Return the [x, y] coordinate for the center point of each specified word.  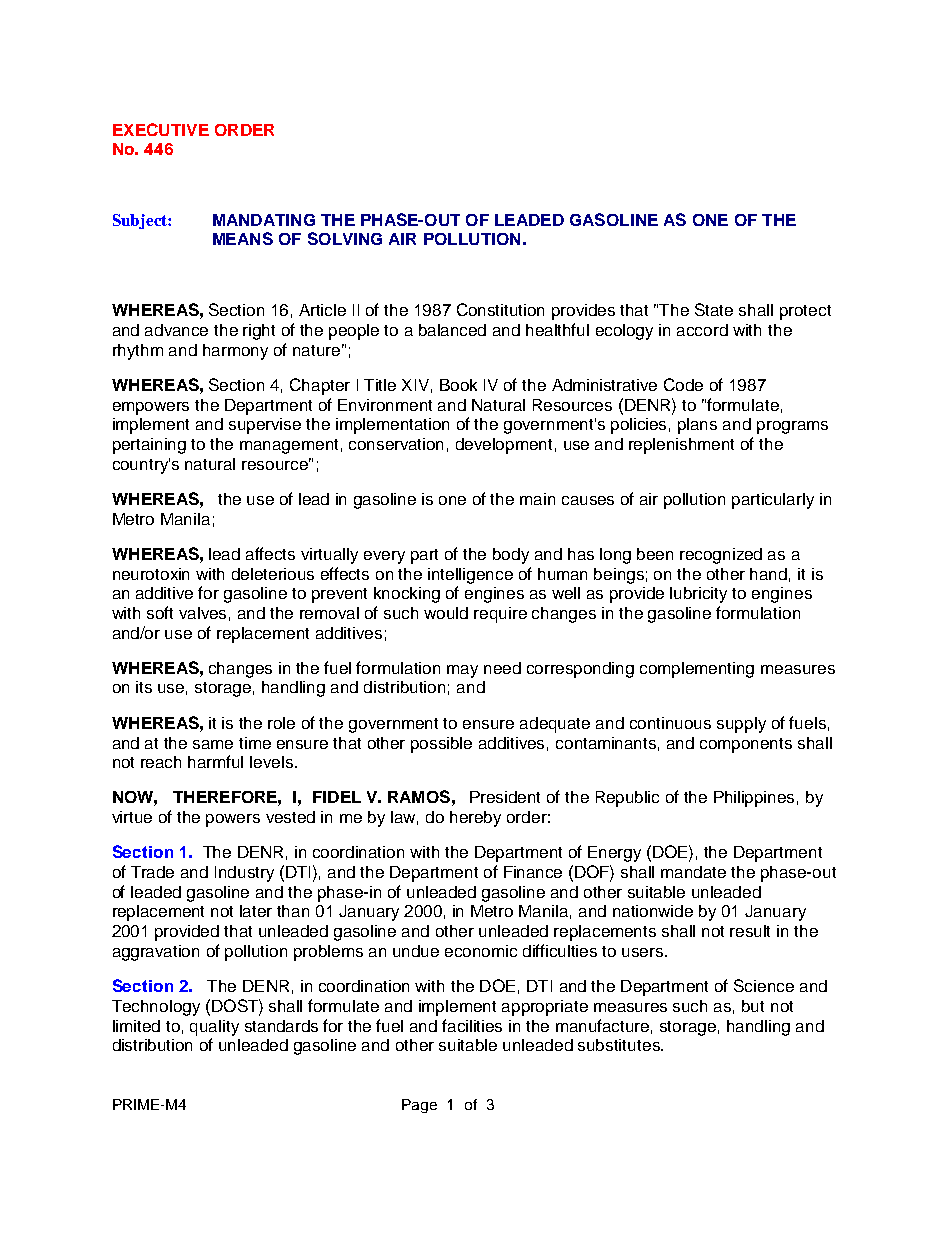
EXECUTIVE [161, 129]
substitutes [620, 1045]
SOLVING [345, 238]
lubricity [698, 595]
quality [214, 1028]
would [446, 613]
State [714, 309]
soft [160, 612]
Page [419, 1106]
